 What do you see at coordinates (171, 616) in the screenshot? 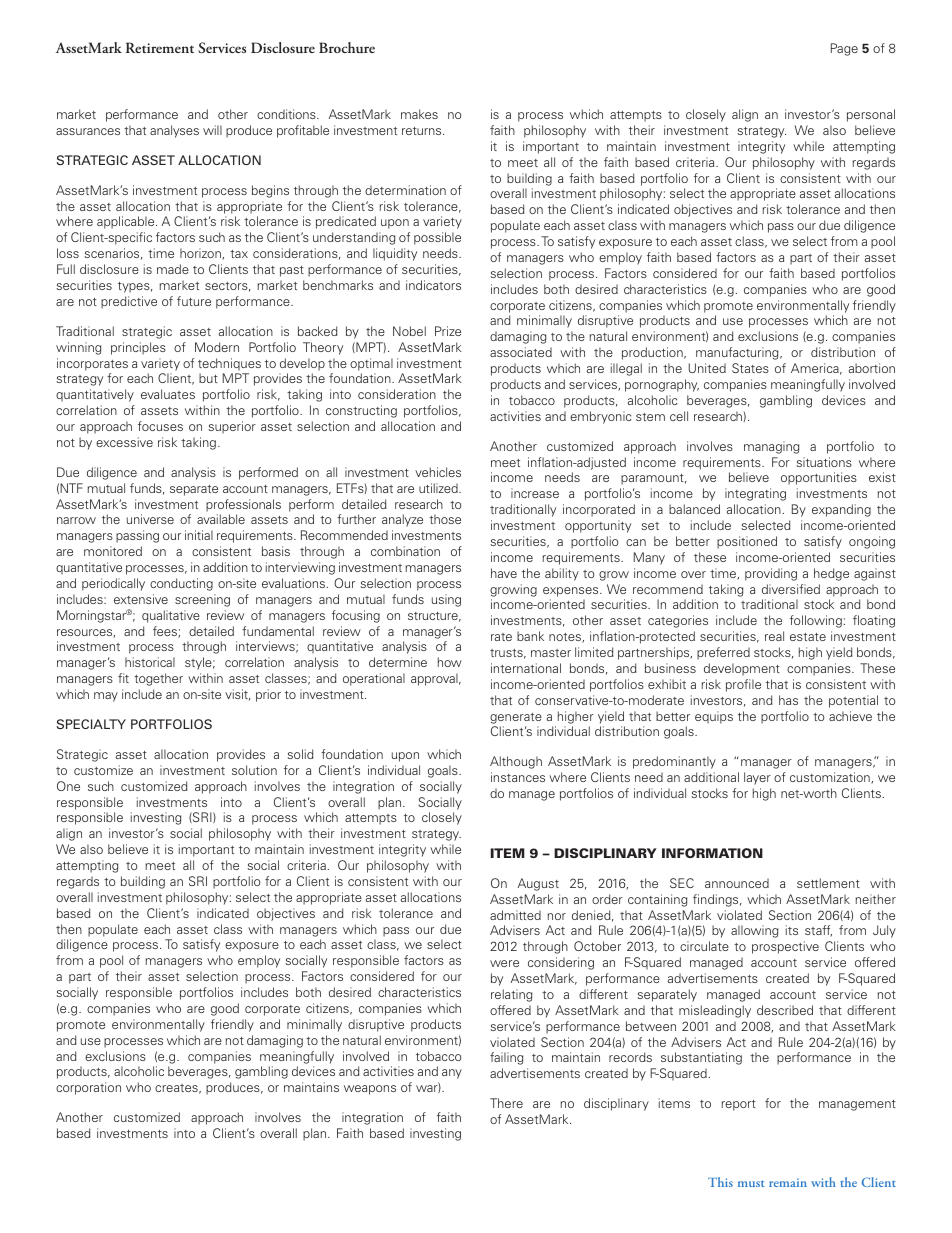
I see `qualitative` at bounding box center [171, 616].
